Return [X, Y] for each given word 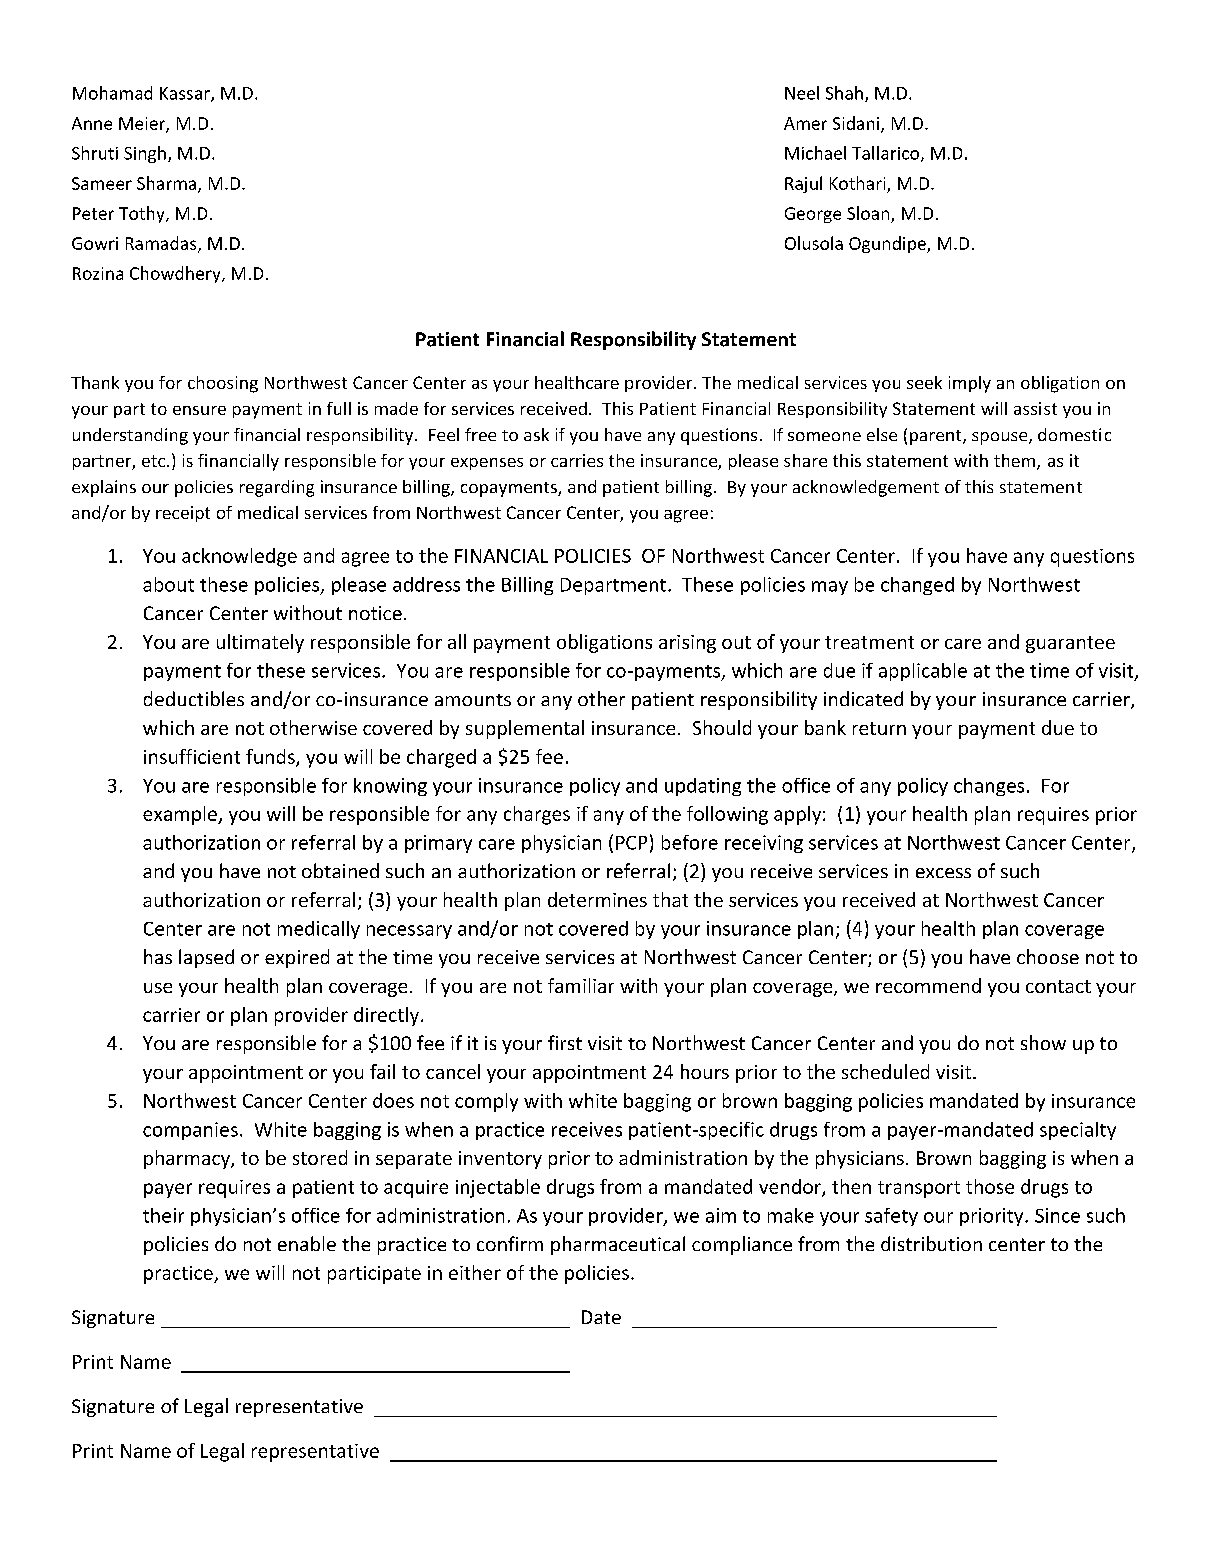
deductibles [194, 698]
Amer [805, 123]
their [163, 1215]
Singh [145, 154]
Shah [844, 93]
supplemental [525, 729]
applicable [923, 672]
